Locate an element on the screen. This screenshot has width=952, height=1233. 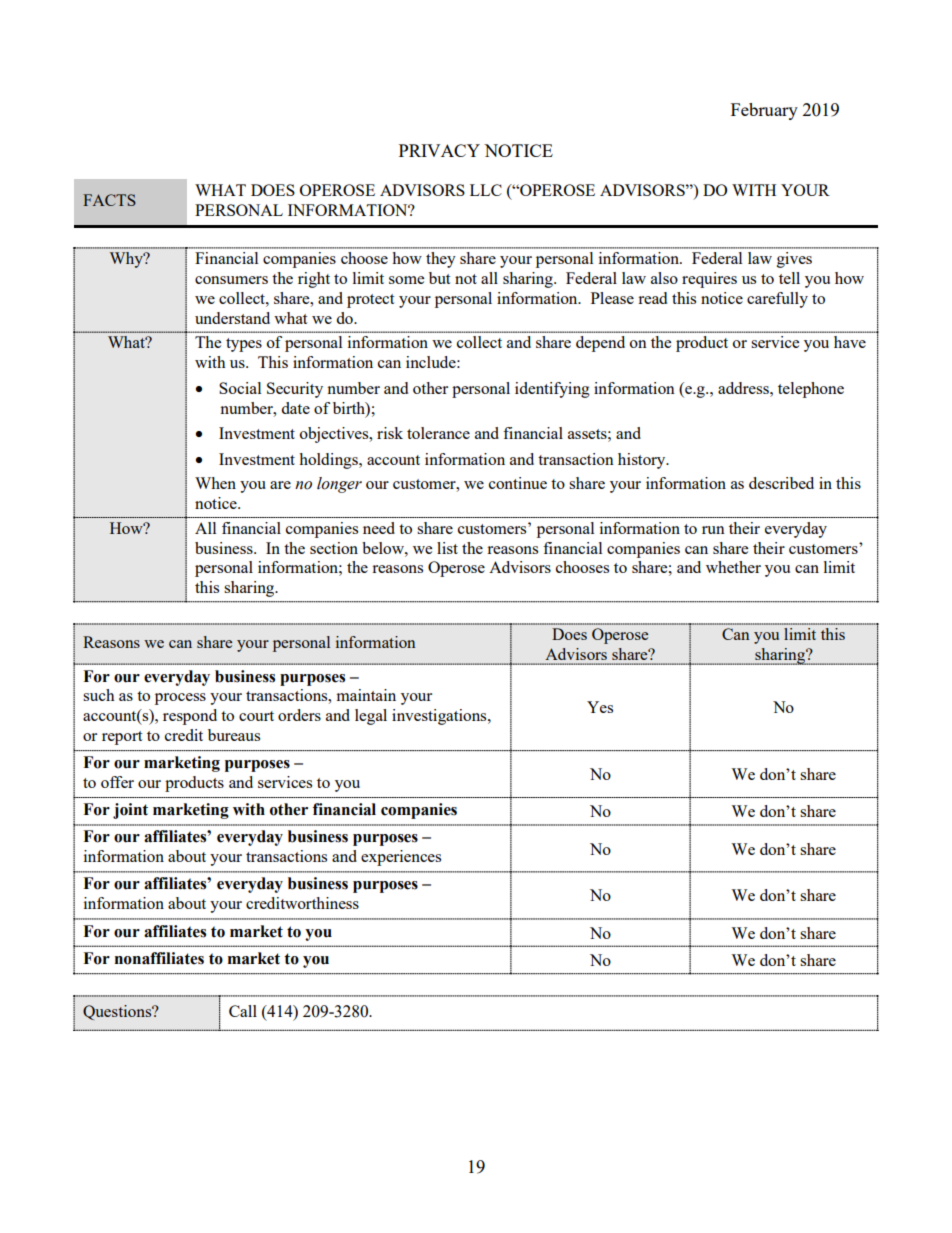
February is located at coordinates (764, 111).
